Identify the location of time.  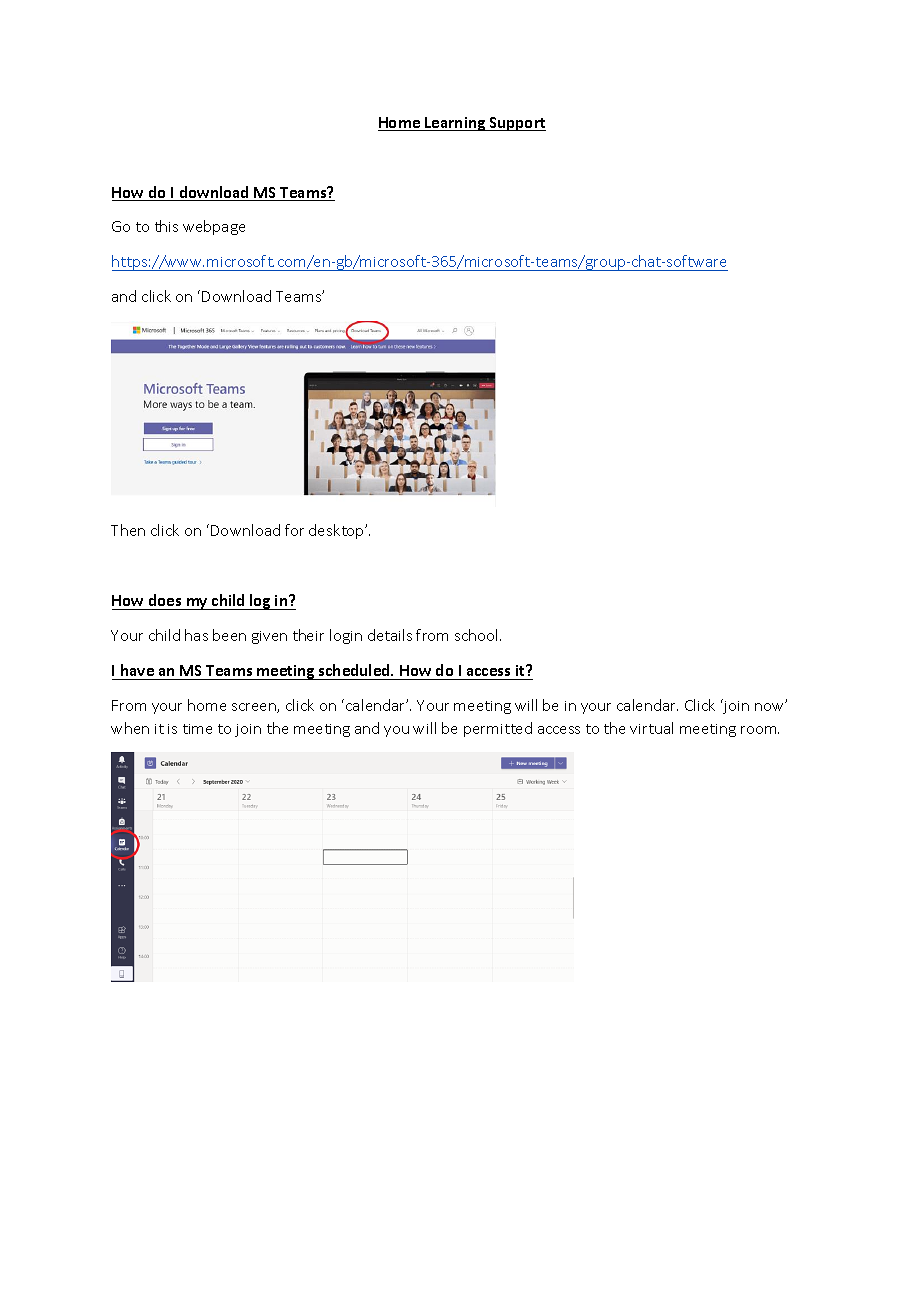
(197, 729).
